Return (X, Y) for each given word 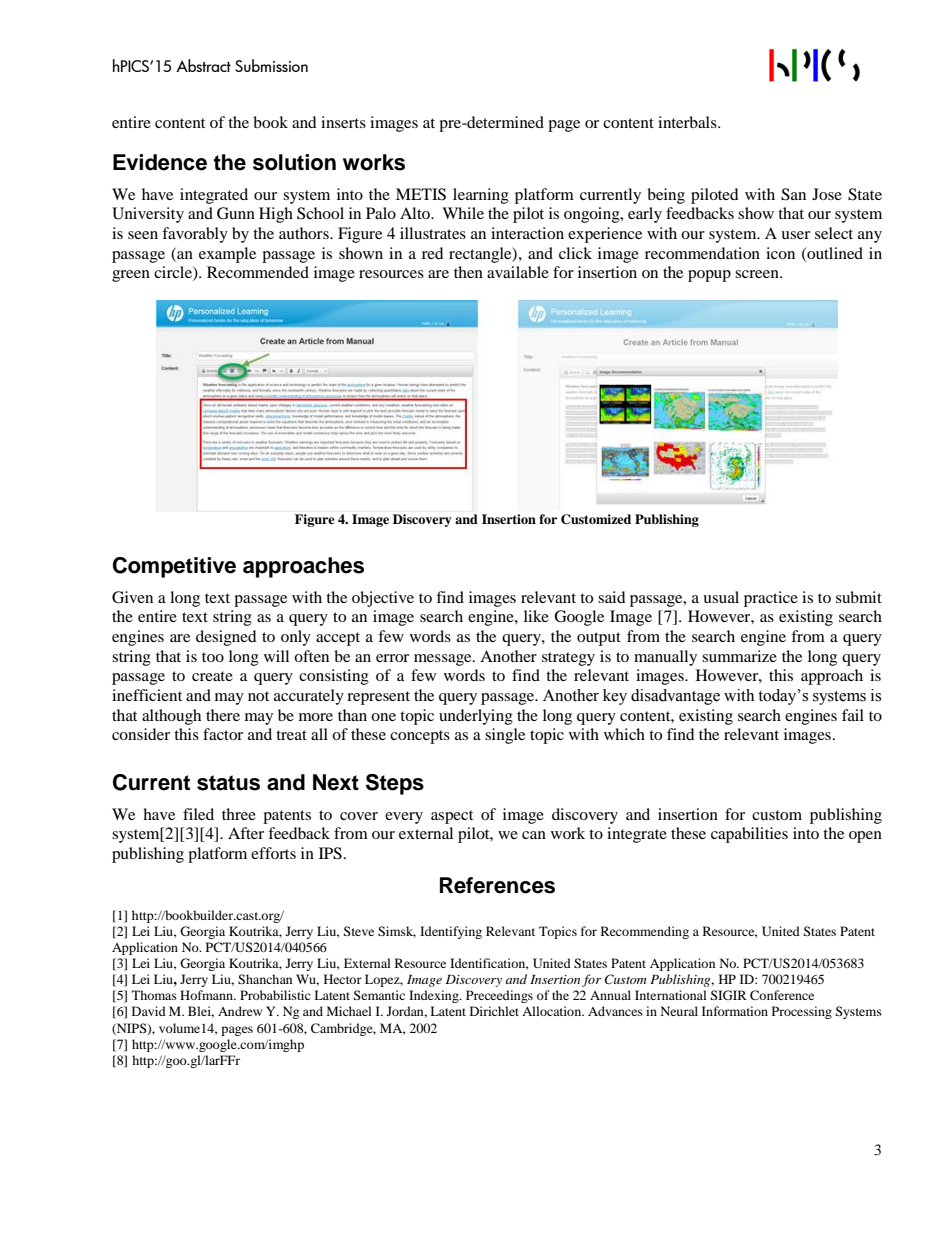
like (536, 616)
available (518, 272)
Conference (782, 995)
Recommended (258, 272)
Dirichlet (494, 1011)
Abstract (203, 65)
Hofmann (207, 995)
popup (709, 276)
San (793, 194)
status (228, 783)
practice (771, 599)
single (505, 736)
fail (853, 715)
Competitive (174, 567)
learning (481, 196)
